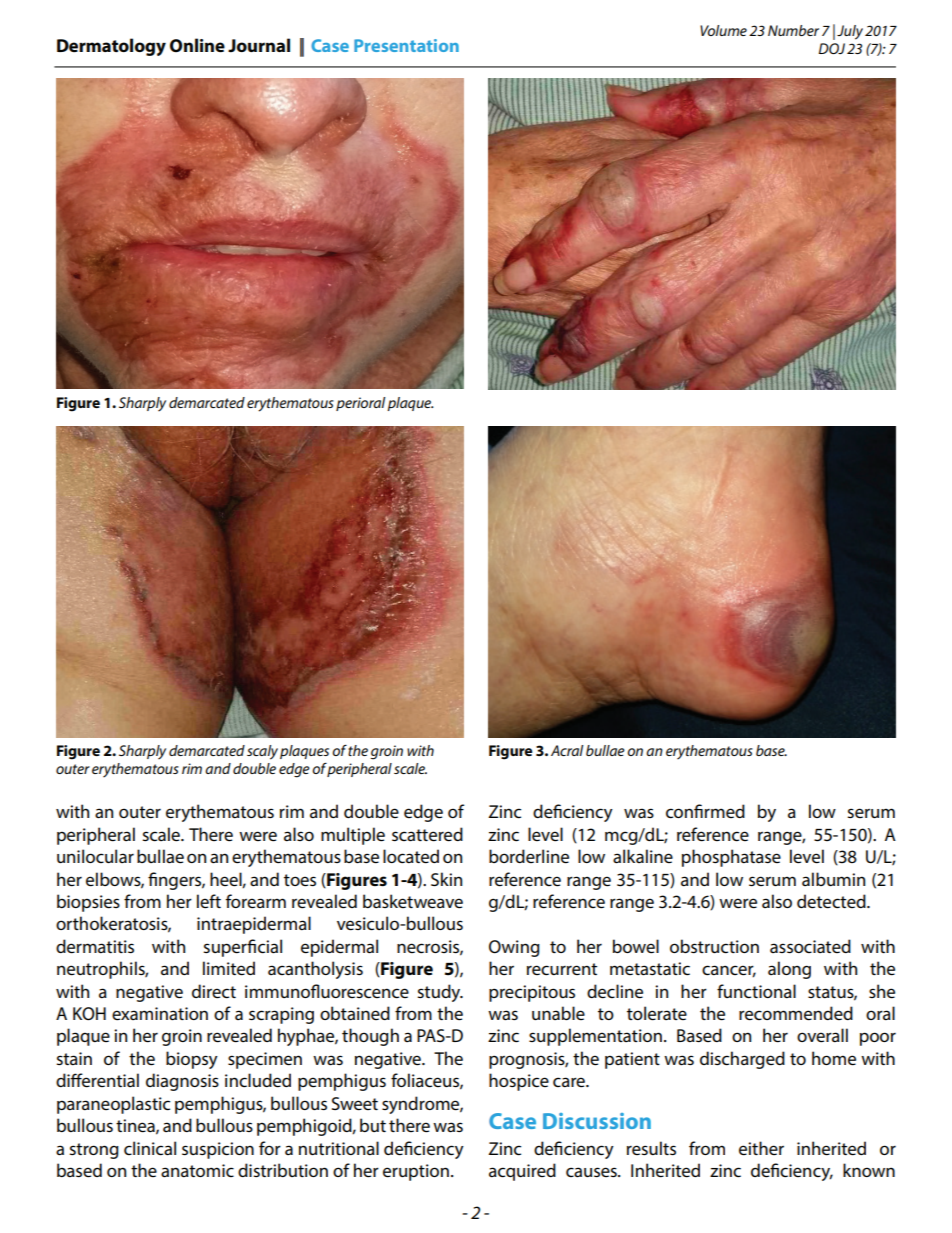  Describe the element at coordinates (259, 45) in the screenshot. I see `Journal` at that location.
